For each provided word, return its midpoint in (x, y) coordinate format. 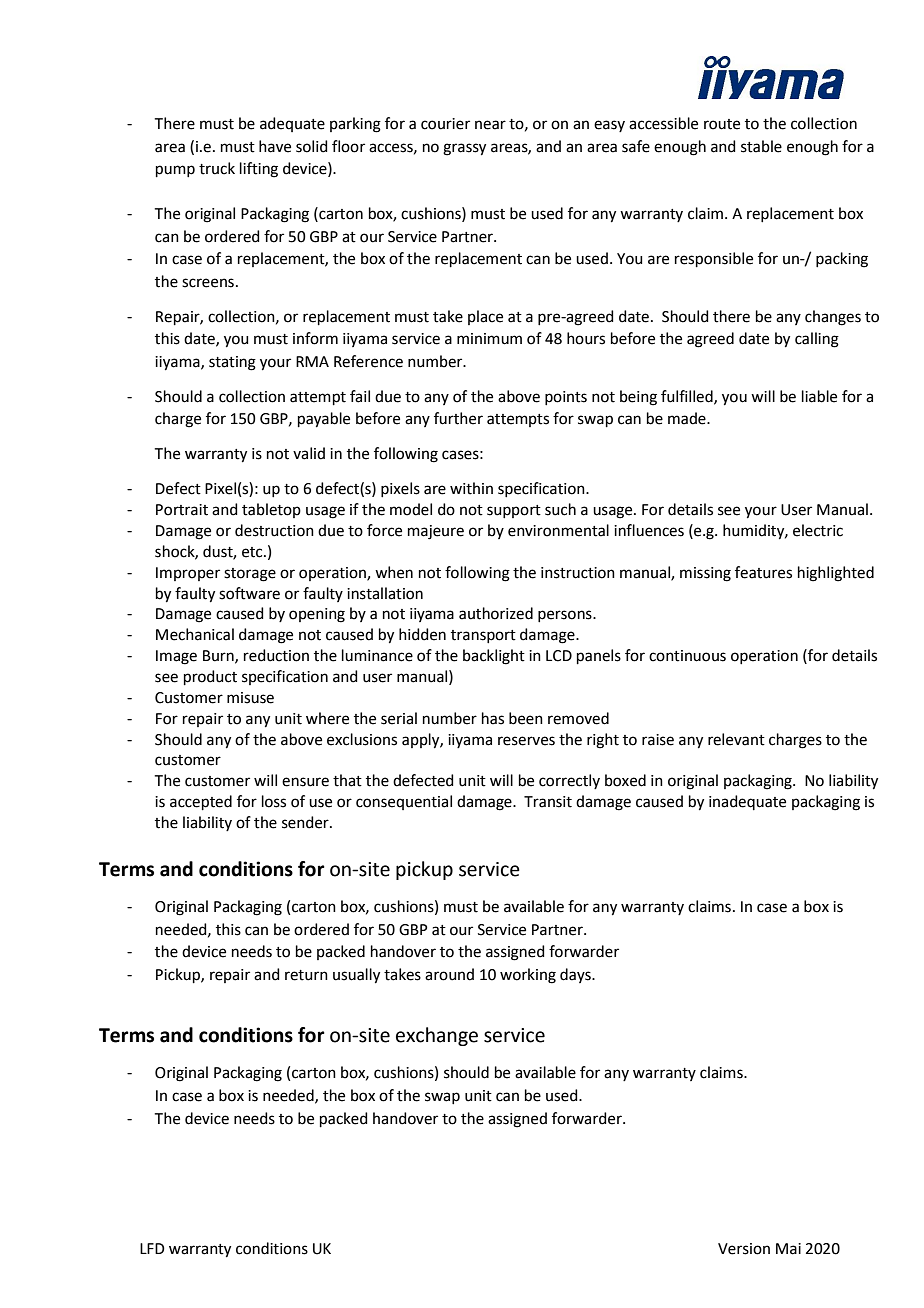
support (514, 511)
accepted (201, 802)
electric (818, 530)
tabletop (271, 510)
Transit (548, 802)
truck (217, 168)
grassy (464, 149)
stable (761, 146)
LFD (152, 1248)
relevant (736, 739)
